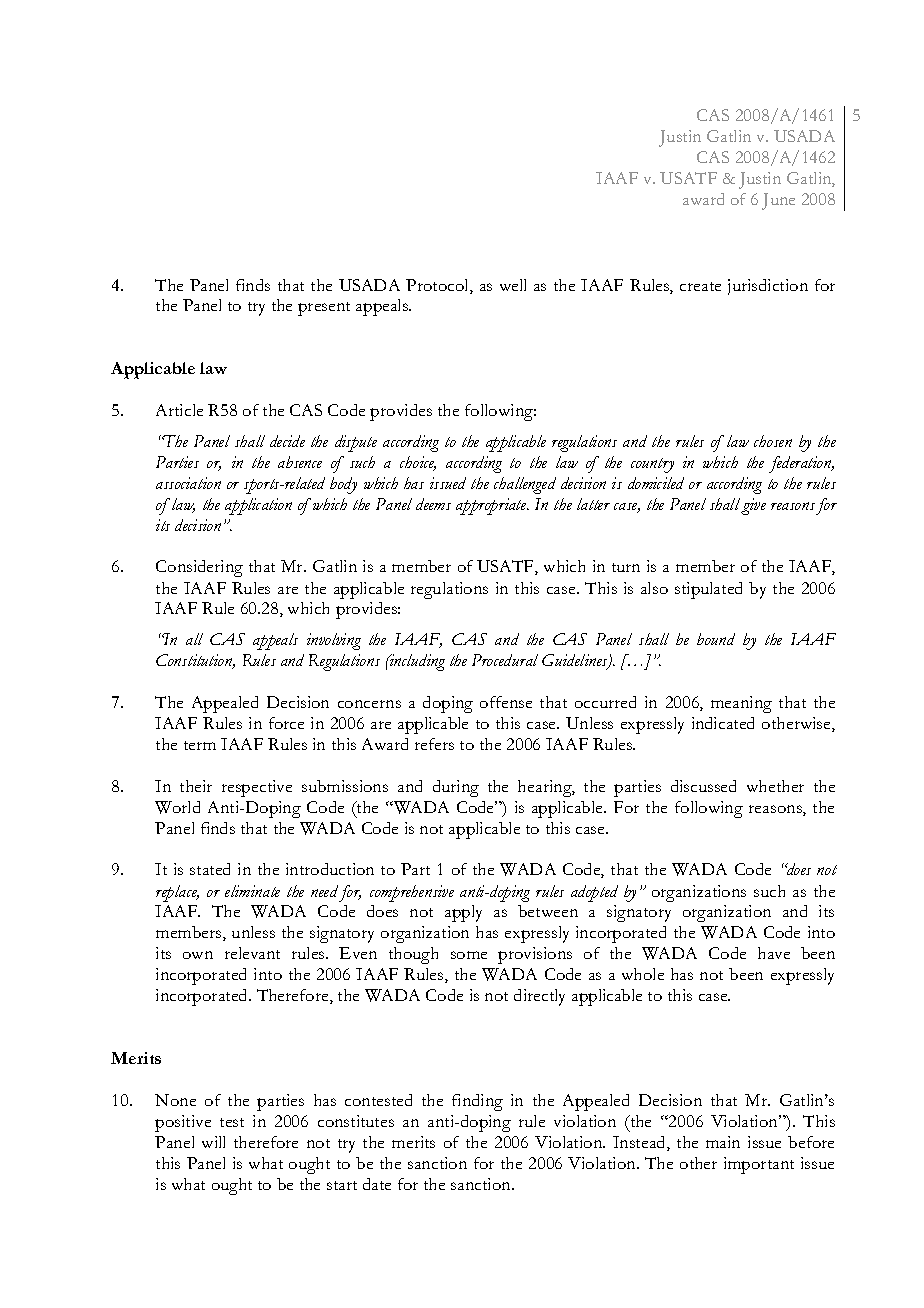  What do you see at coordinates (513, 285) in the document?
I see `well` at bounding box center [513, 285].
